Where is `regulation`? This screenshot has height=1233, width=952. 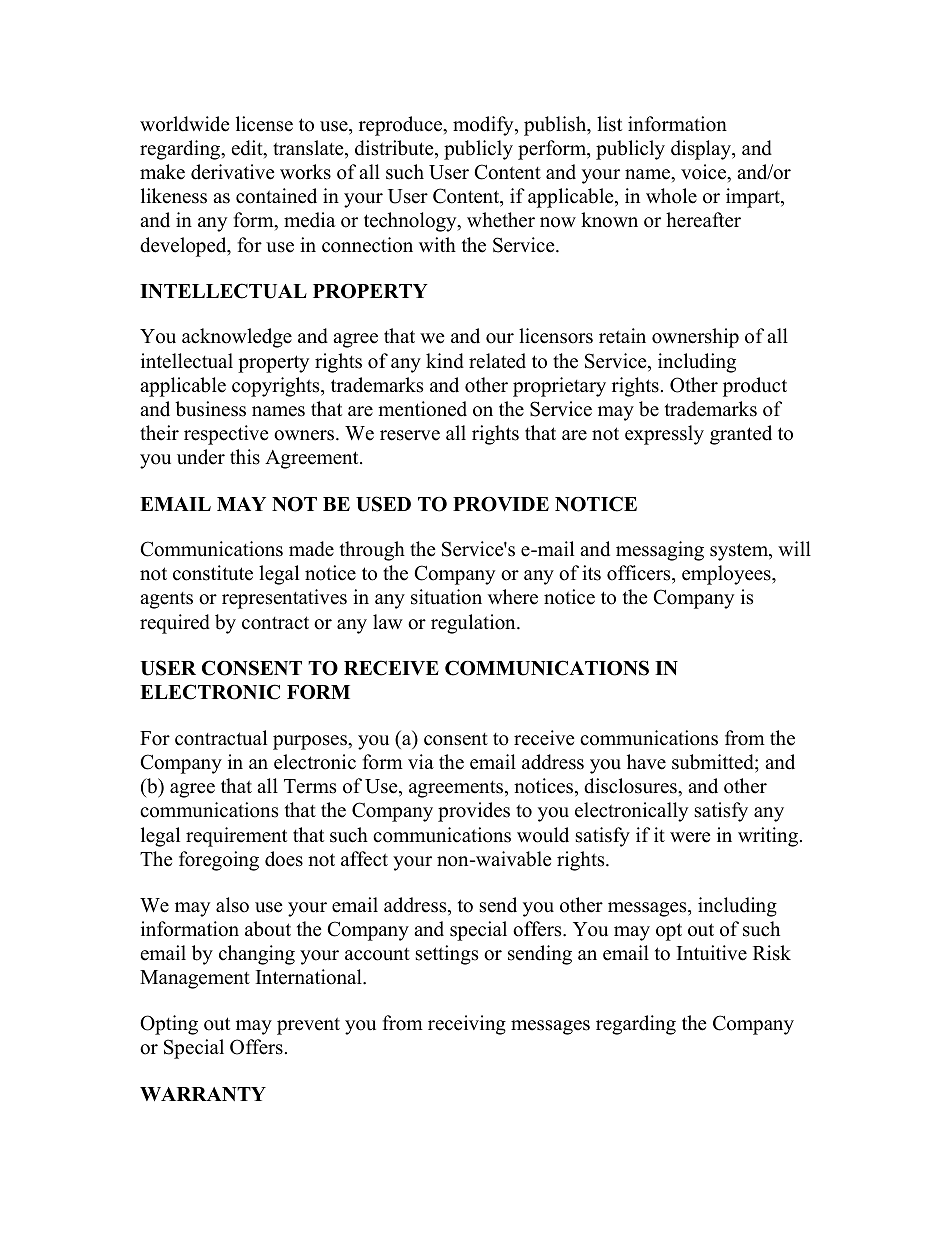 regulation is located at coordinates (474, 624).
